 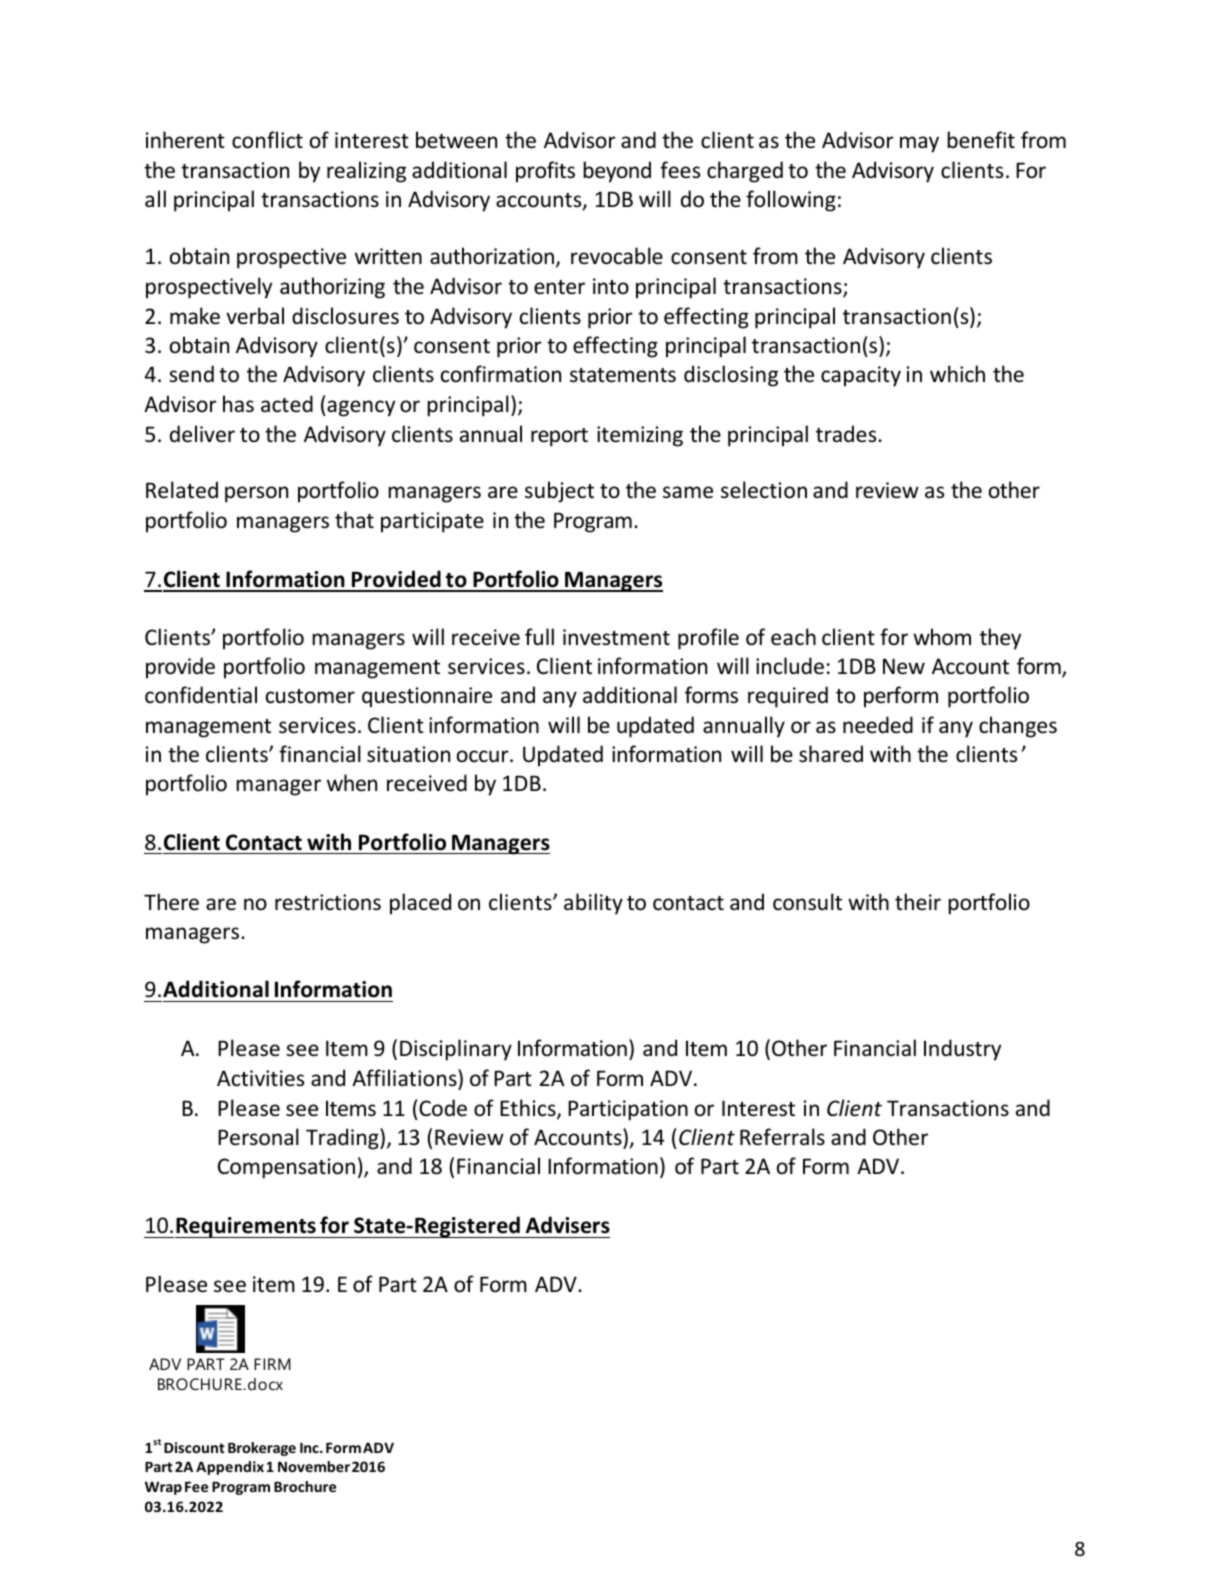 What do you see at coordinates (616, 637) in the screenshot?
I see `investment` at bounding box center [616, 637].
